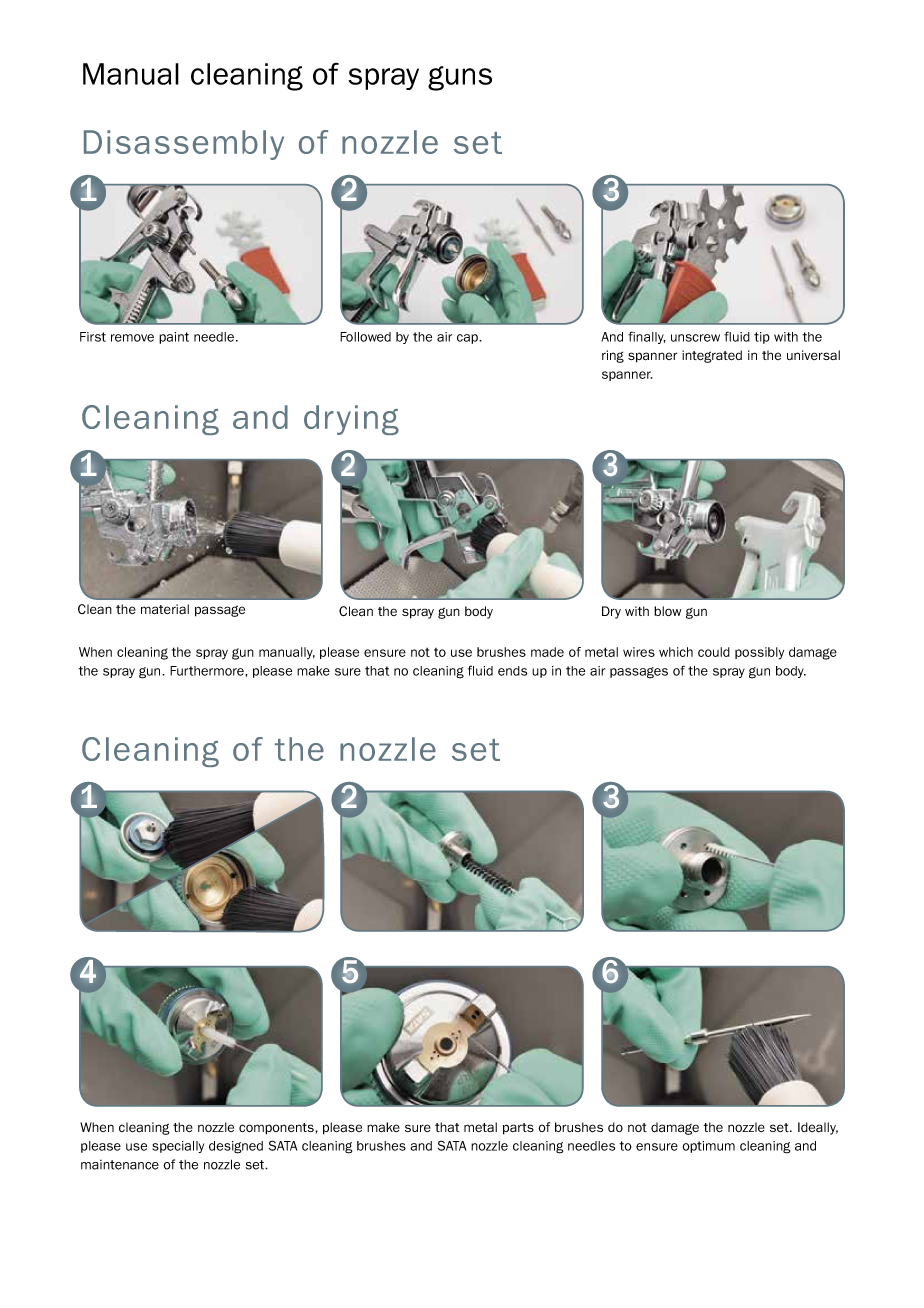 The width and height of the document is (924, 1308). What do you see at coordinates (762, 338) in the document?
I see `tip` at bounding box center [762, 338].
